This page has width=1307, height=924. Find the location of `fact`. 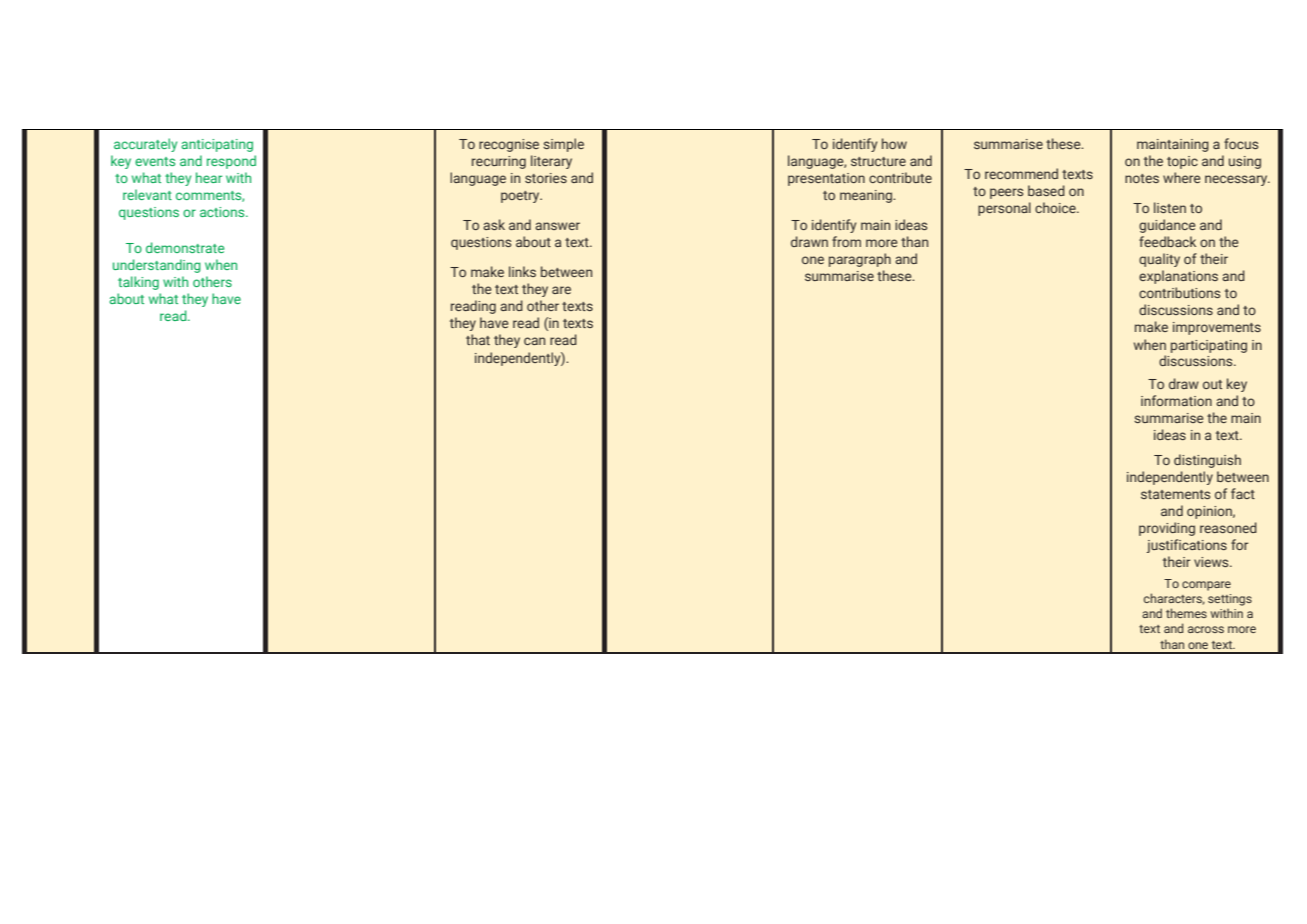

fact is located at coordinates (1243, 493).
